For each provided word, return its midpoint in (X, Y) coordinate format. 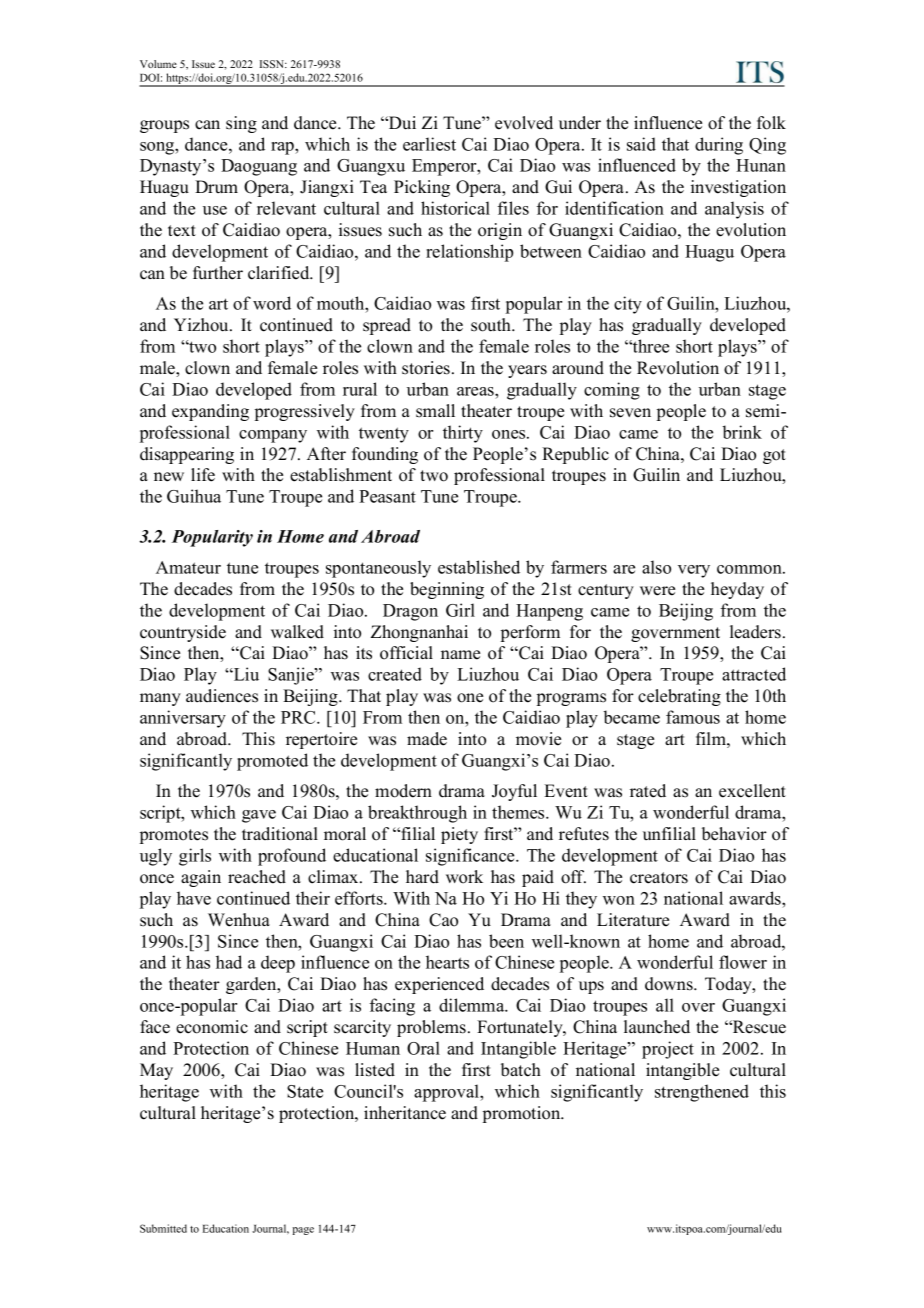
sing (241, 124)
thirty (463, 434)
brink (742, 432)
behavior (734, 834)
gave (259, 816)
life (203, 475)
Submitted (163, 1228)
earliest (429, 144)
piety (459, 835)
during (719, 146)
